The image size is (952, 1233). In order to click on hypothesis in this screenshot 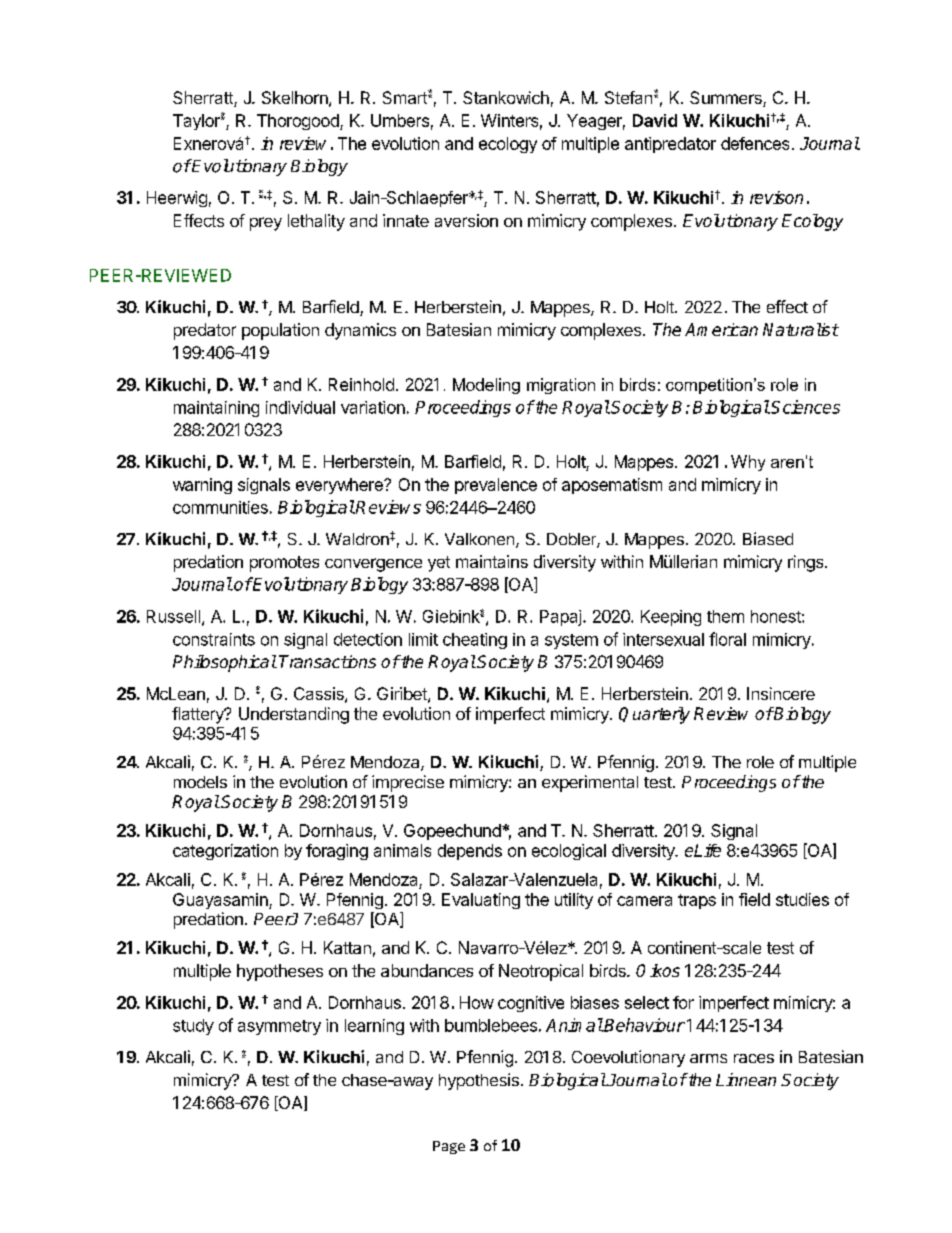, I will do `click(479, 1081)`.
